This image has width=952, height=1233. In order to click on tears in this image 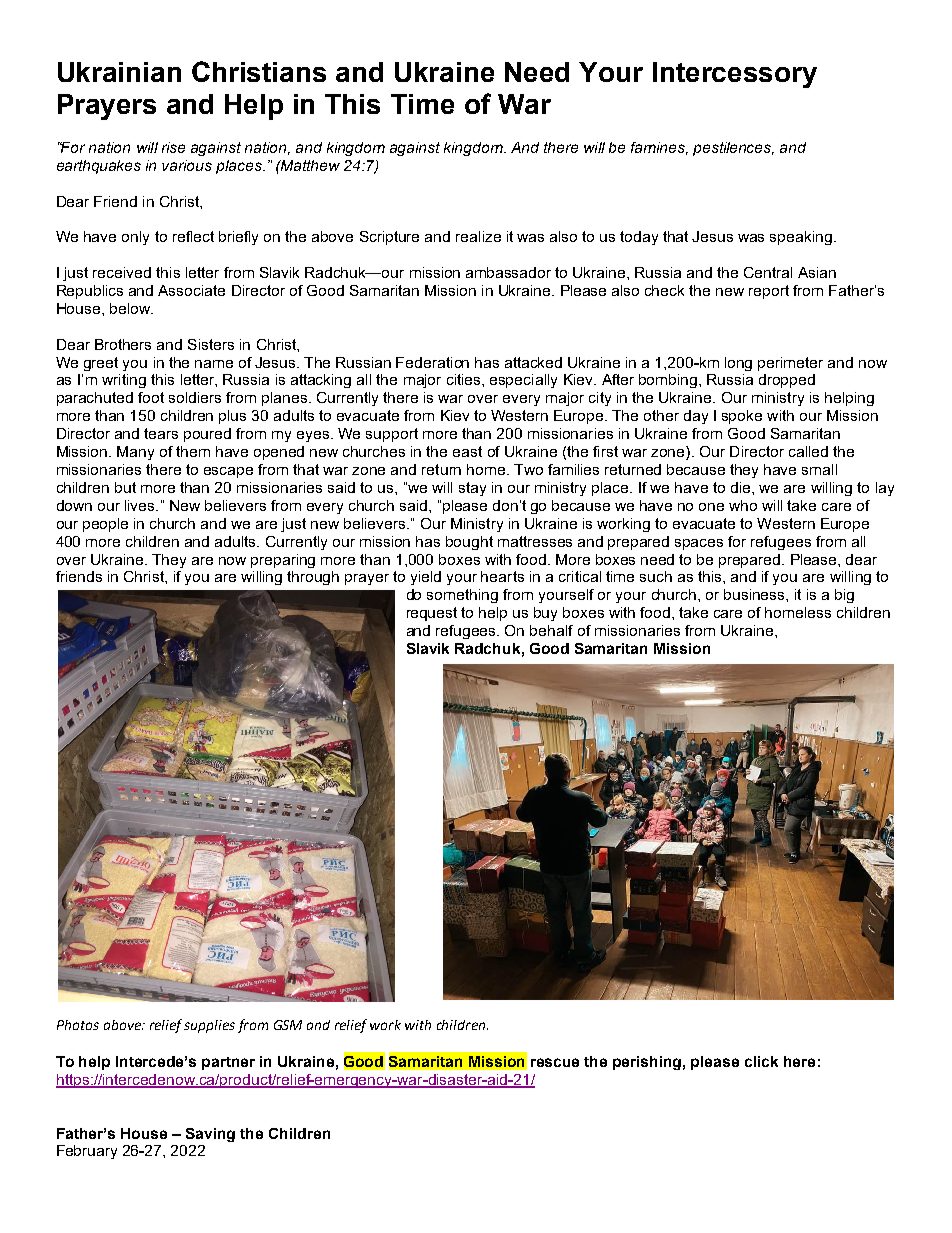, I will do `click(161, 433)`.
